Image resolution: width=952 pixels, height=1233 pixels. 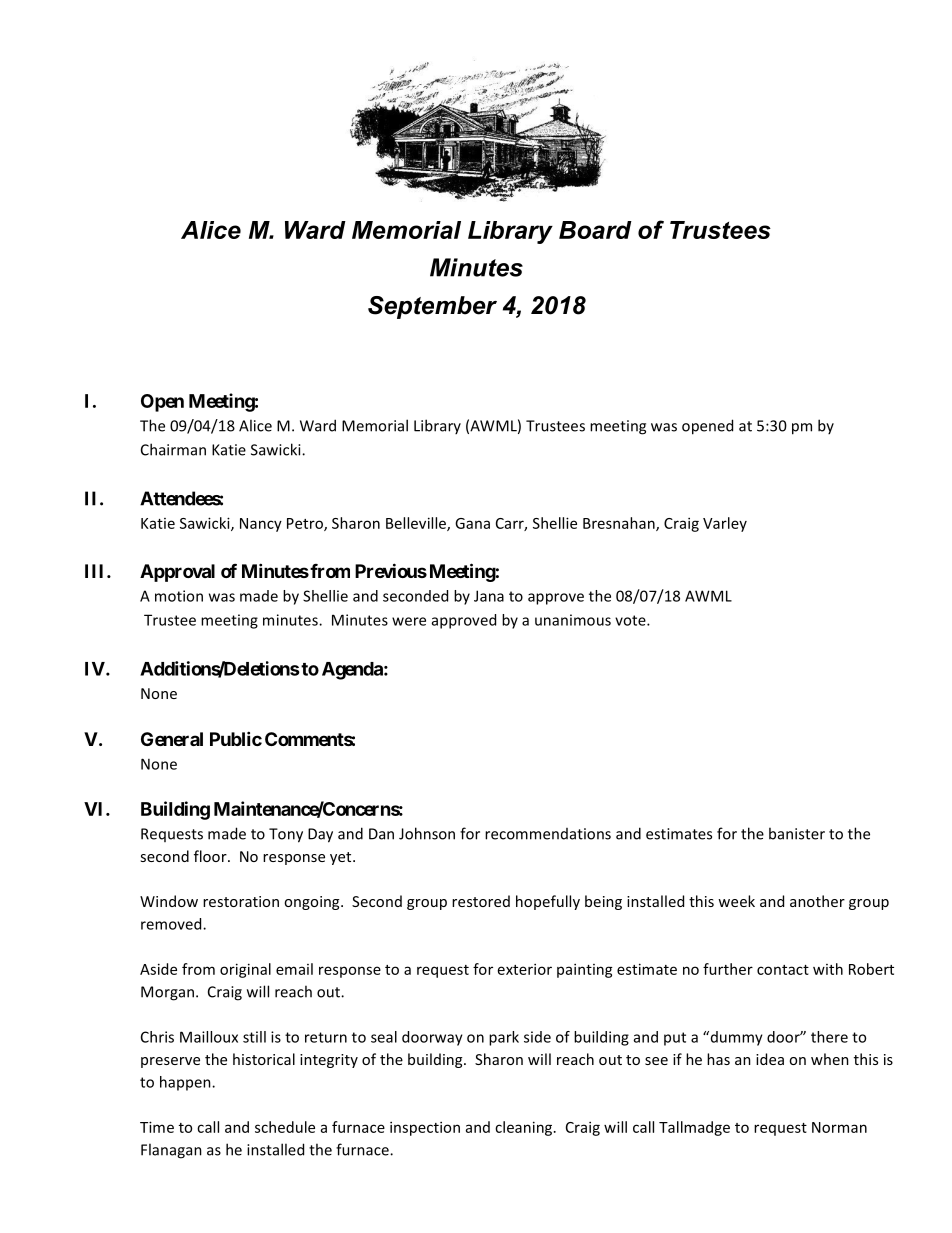 What do you see at coordinates (783, 970) in the screenshot?
I see `contact` at bounding box center [783, 970].
